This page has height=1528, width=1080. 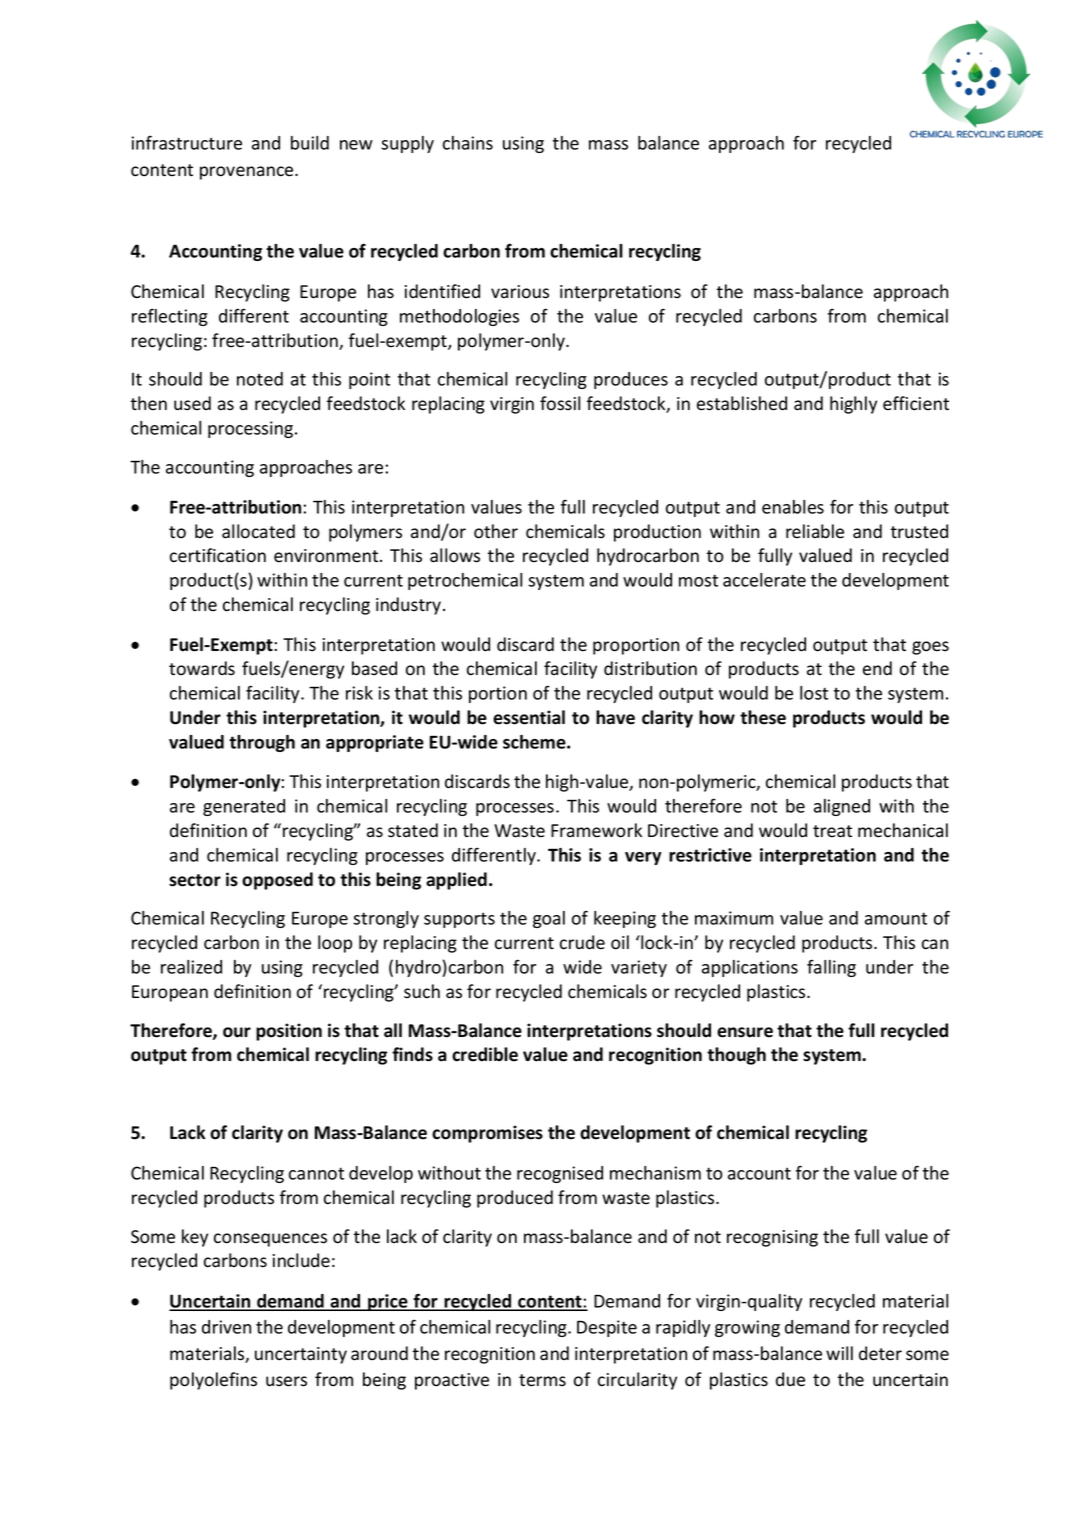 I want to click on reliable, so click(x=815, y=531).
